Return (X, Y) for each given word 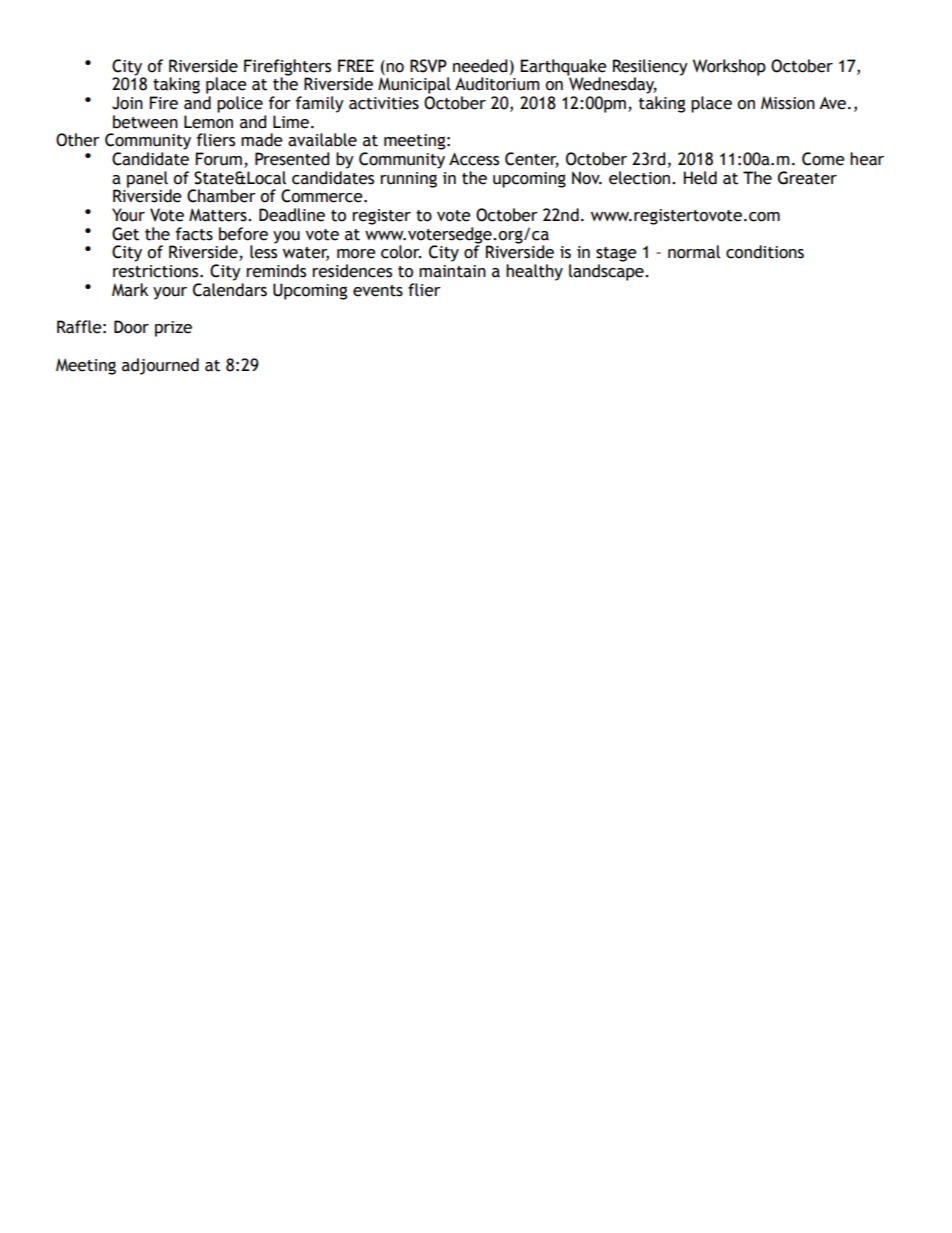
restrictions (157, 271)
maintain (452, 271)
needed (480, 66)
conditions (765, 252)
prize (173, 329)
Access (474, 159)
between (145, 122)
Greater (807, 178)
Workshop (729, 67)
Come (823, 159)
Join (127, 103)
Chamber (221, 196)
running (408, 180)
